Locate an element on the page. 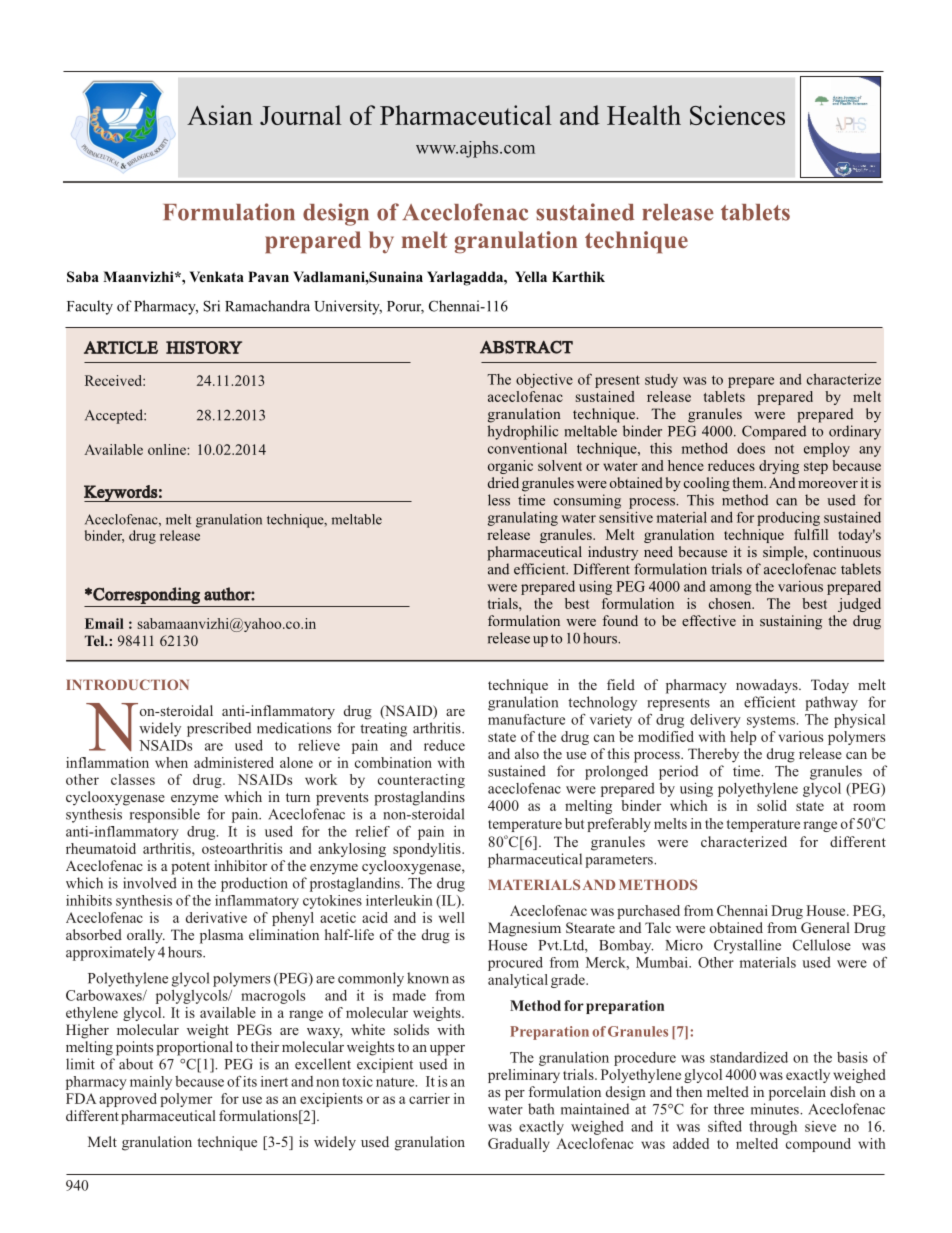  organic is located at coordinates (510, 467).
